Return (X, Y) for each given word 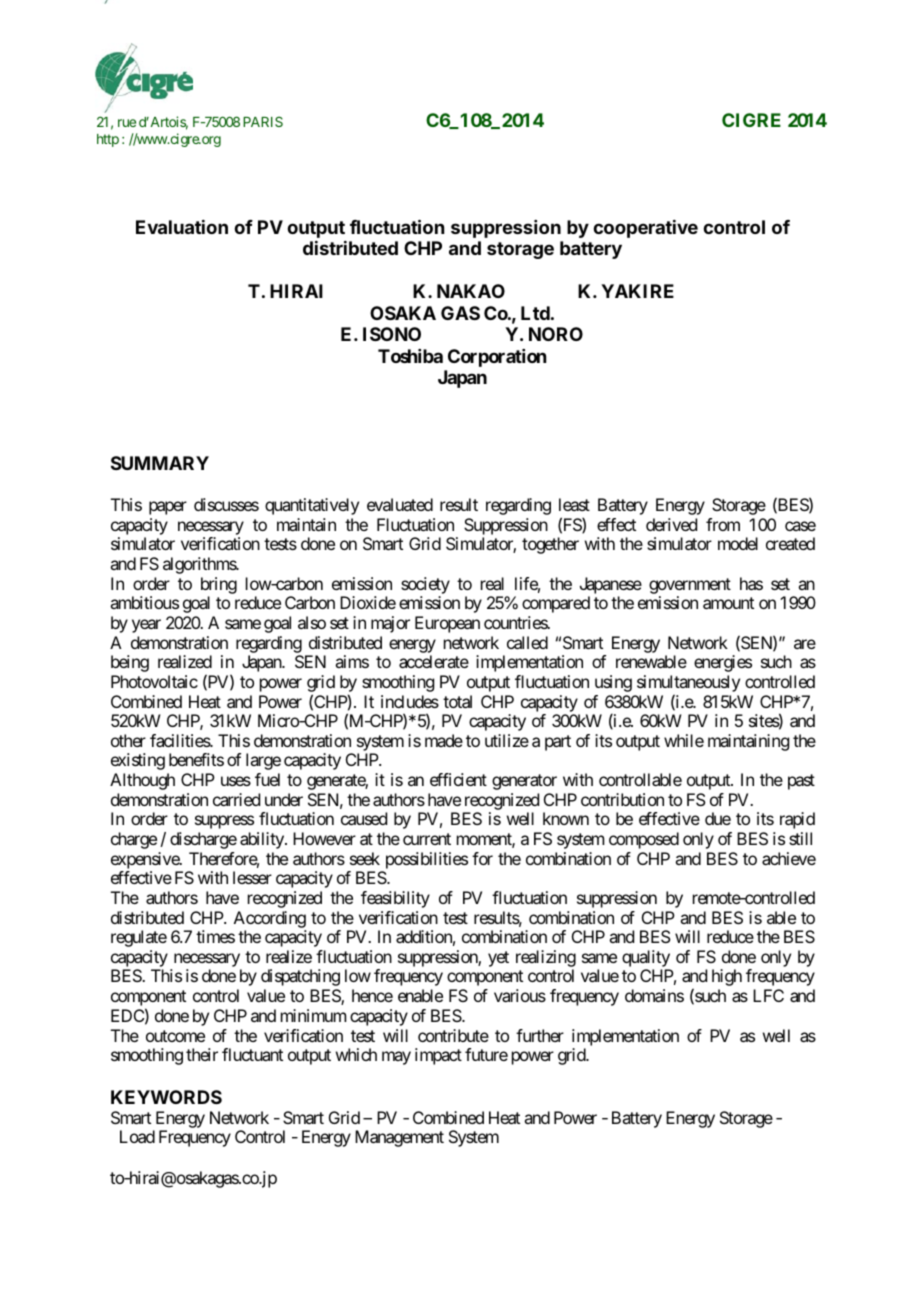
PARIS (263, 121)
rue (127, 123)
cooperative (645, 229)
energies (723, 663)
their (202, 1054)
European (447, 624)
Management (399, 1138)
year (146, 626)
